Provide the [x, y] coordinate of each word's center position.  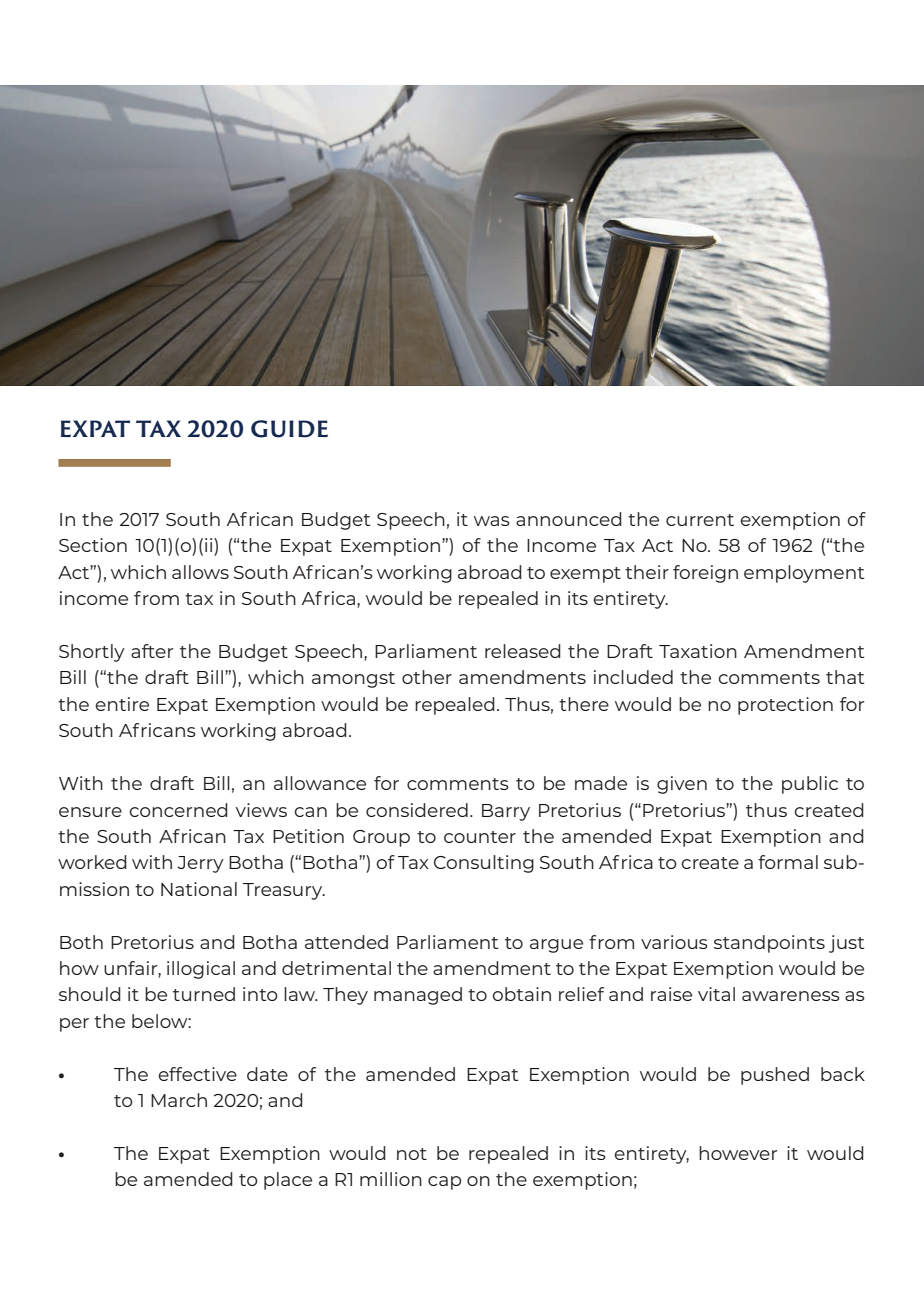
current [700, 520]
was [492, 521]
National [199, 889]
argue [556, 946]
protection [785, 706]
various [674, 942]
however [738, 1153]
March [179, 1100]
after [152, 651]
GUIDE [289, 429]
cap [444, 1183]
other [427, 677]
